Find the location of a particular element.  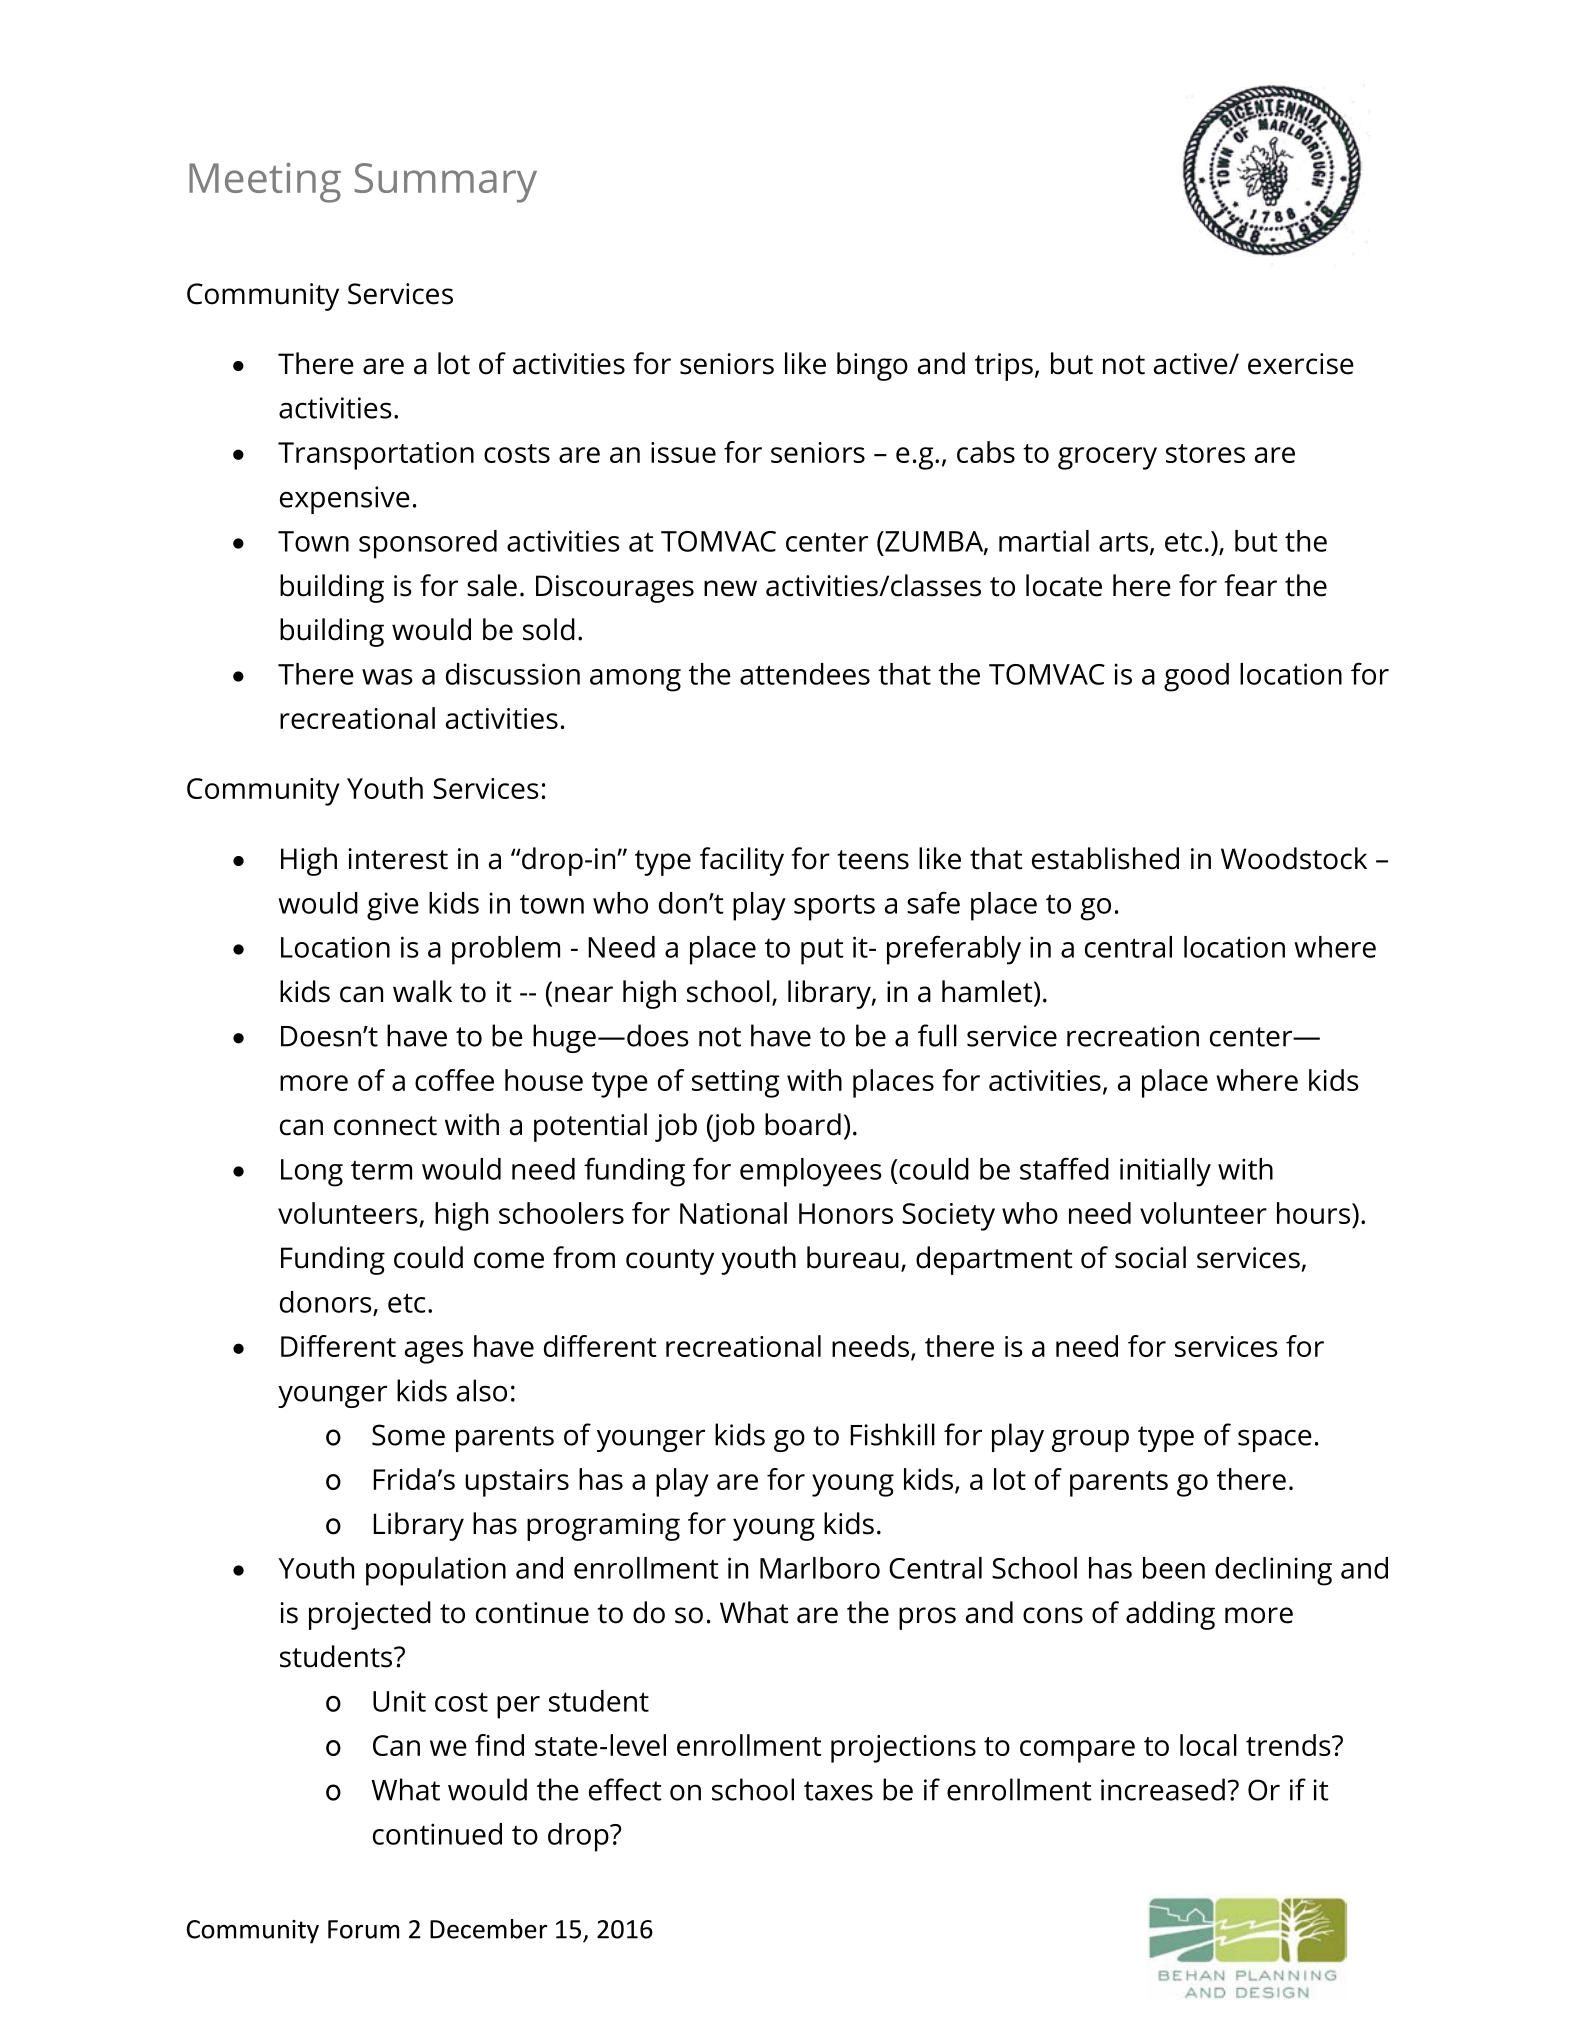

bingo is located at coordinates (872, 366).
